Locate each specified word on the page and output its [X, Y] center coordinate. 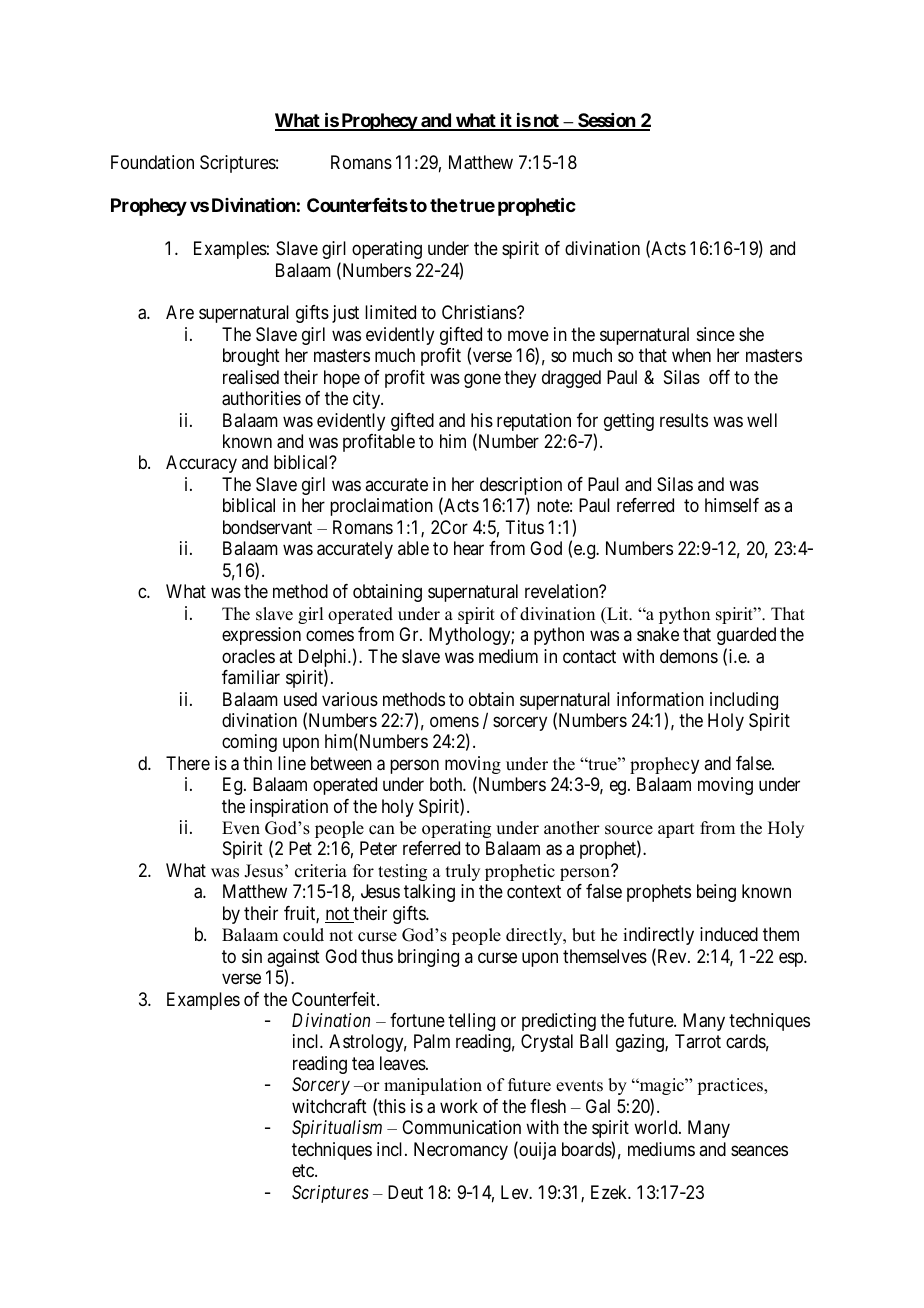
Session [606, 121]
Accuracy [201, 464]
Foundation [152, 162]
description [521, 487]
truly [463, 872]
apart [676, 830]
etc [304, 1170]
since [716, 334]
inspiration [289, 808]
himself [732, 505]
